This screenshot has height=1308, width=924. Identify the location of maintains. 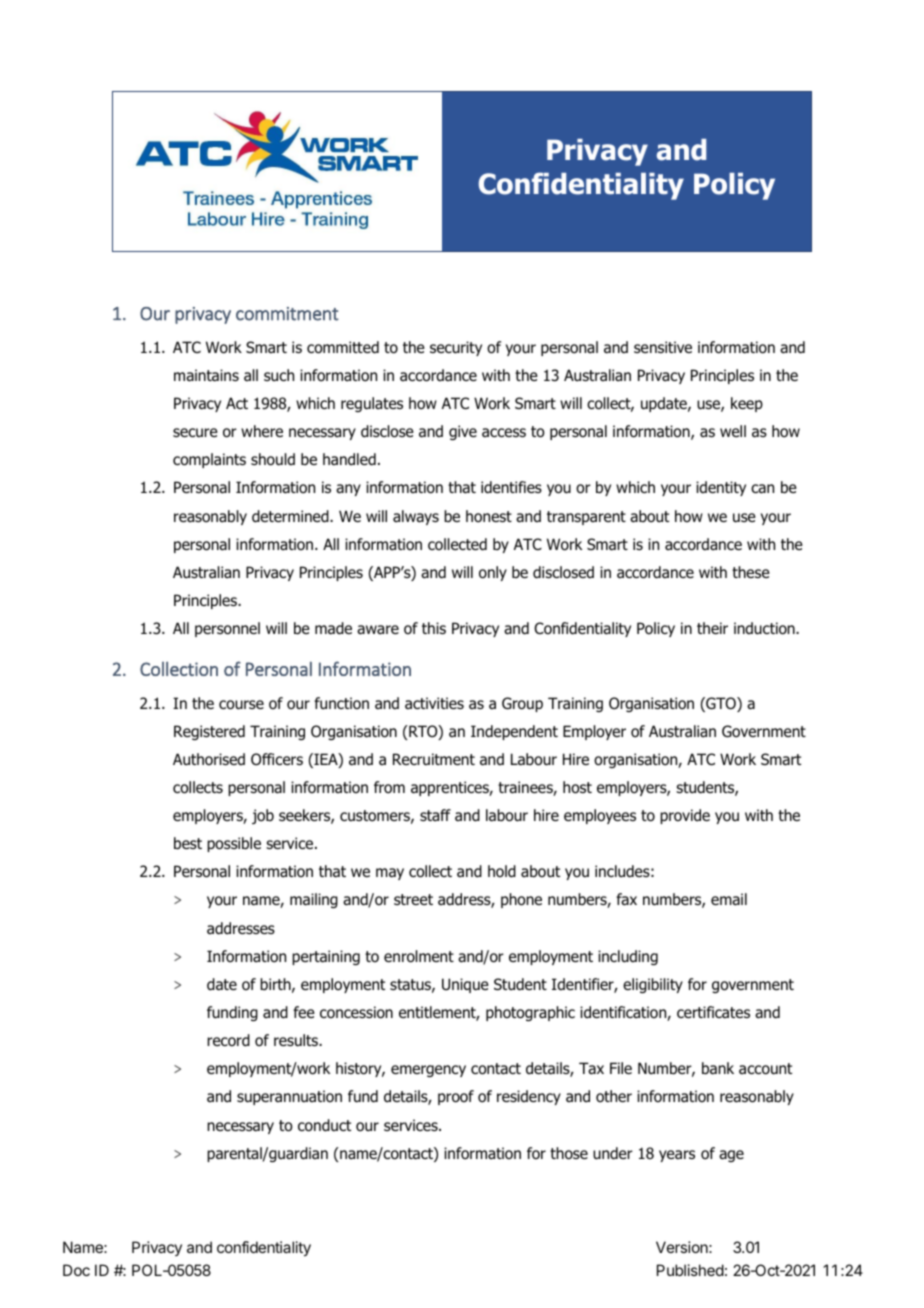
(206, 375).
